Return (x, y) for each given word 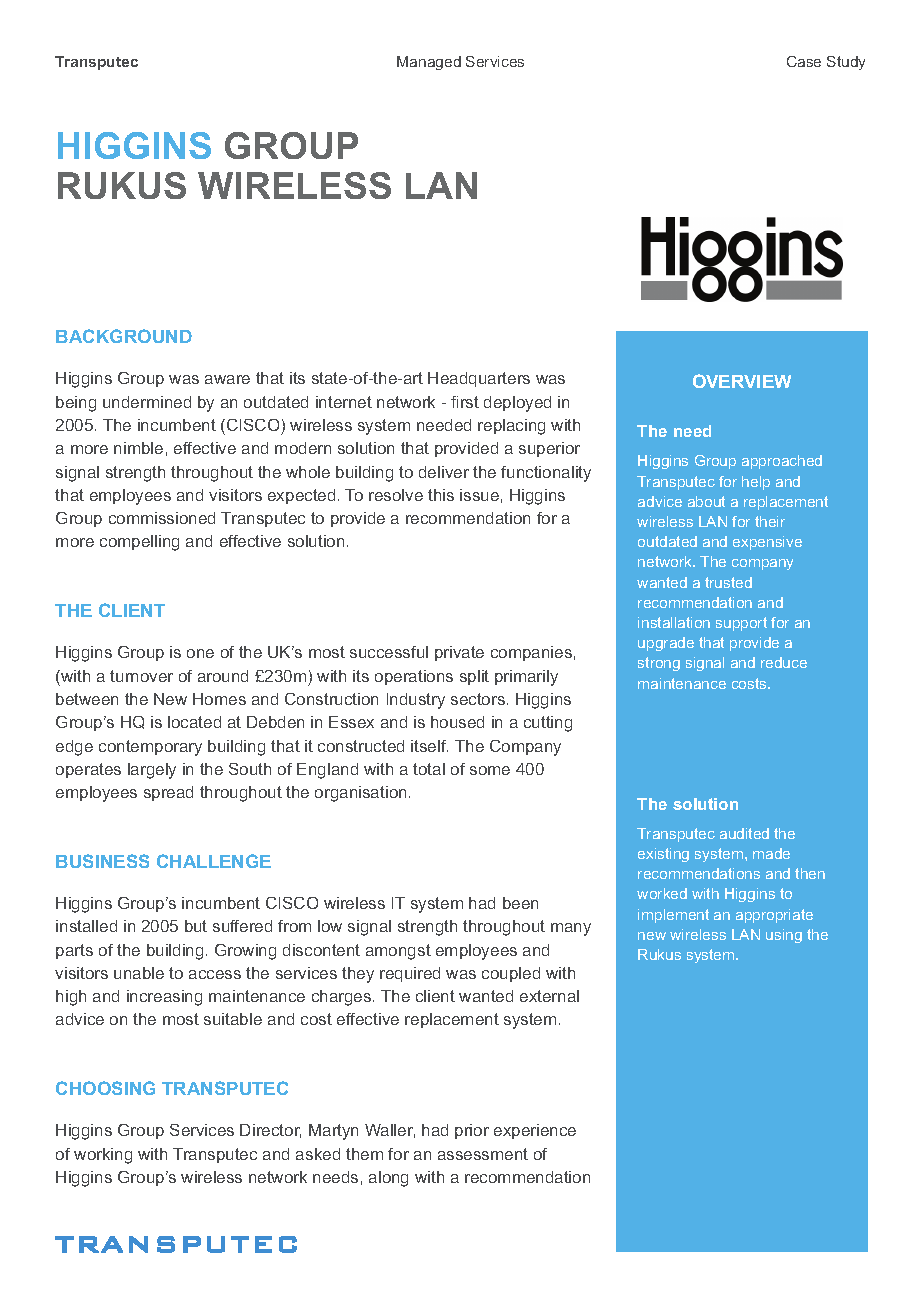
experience (535, 1131)
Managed (429, 63)
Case (804, 61)
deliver (444, 472)
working (103, 1156)
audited (744, 833)
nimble (138, 448)
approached (782, 462)
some (490, 770)
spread (168, 793)
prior (472, 1131)
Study (846, 63)
